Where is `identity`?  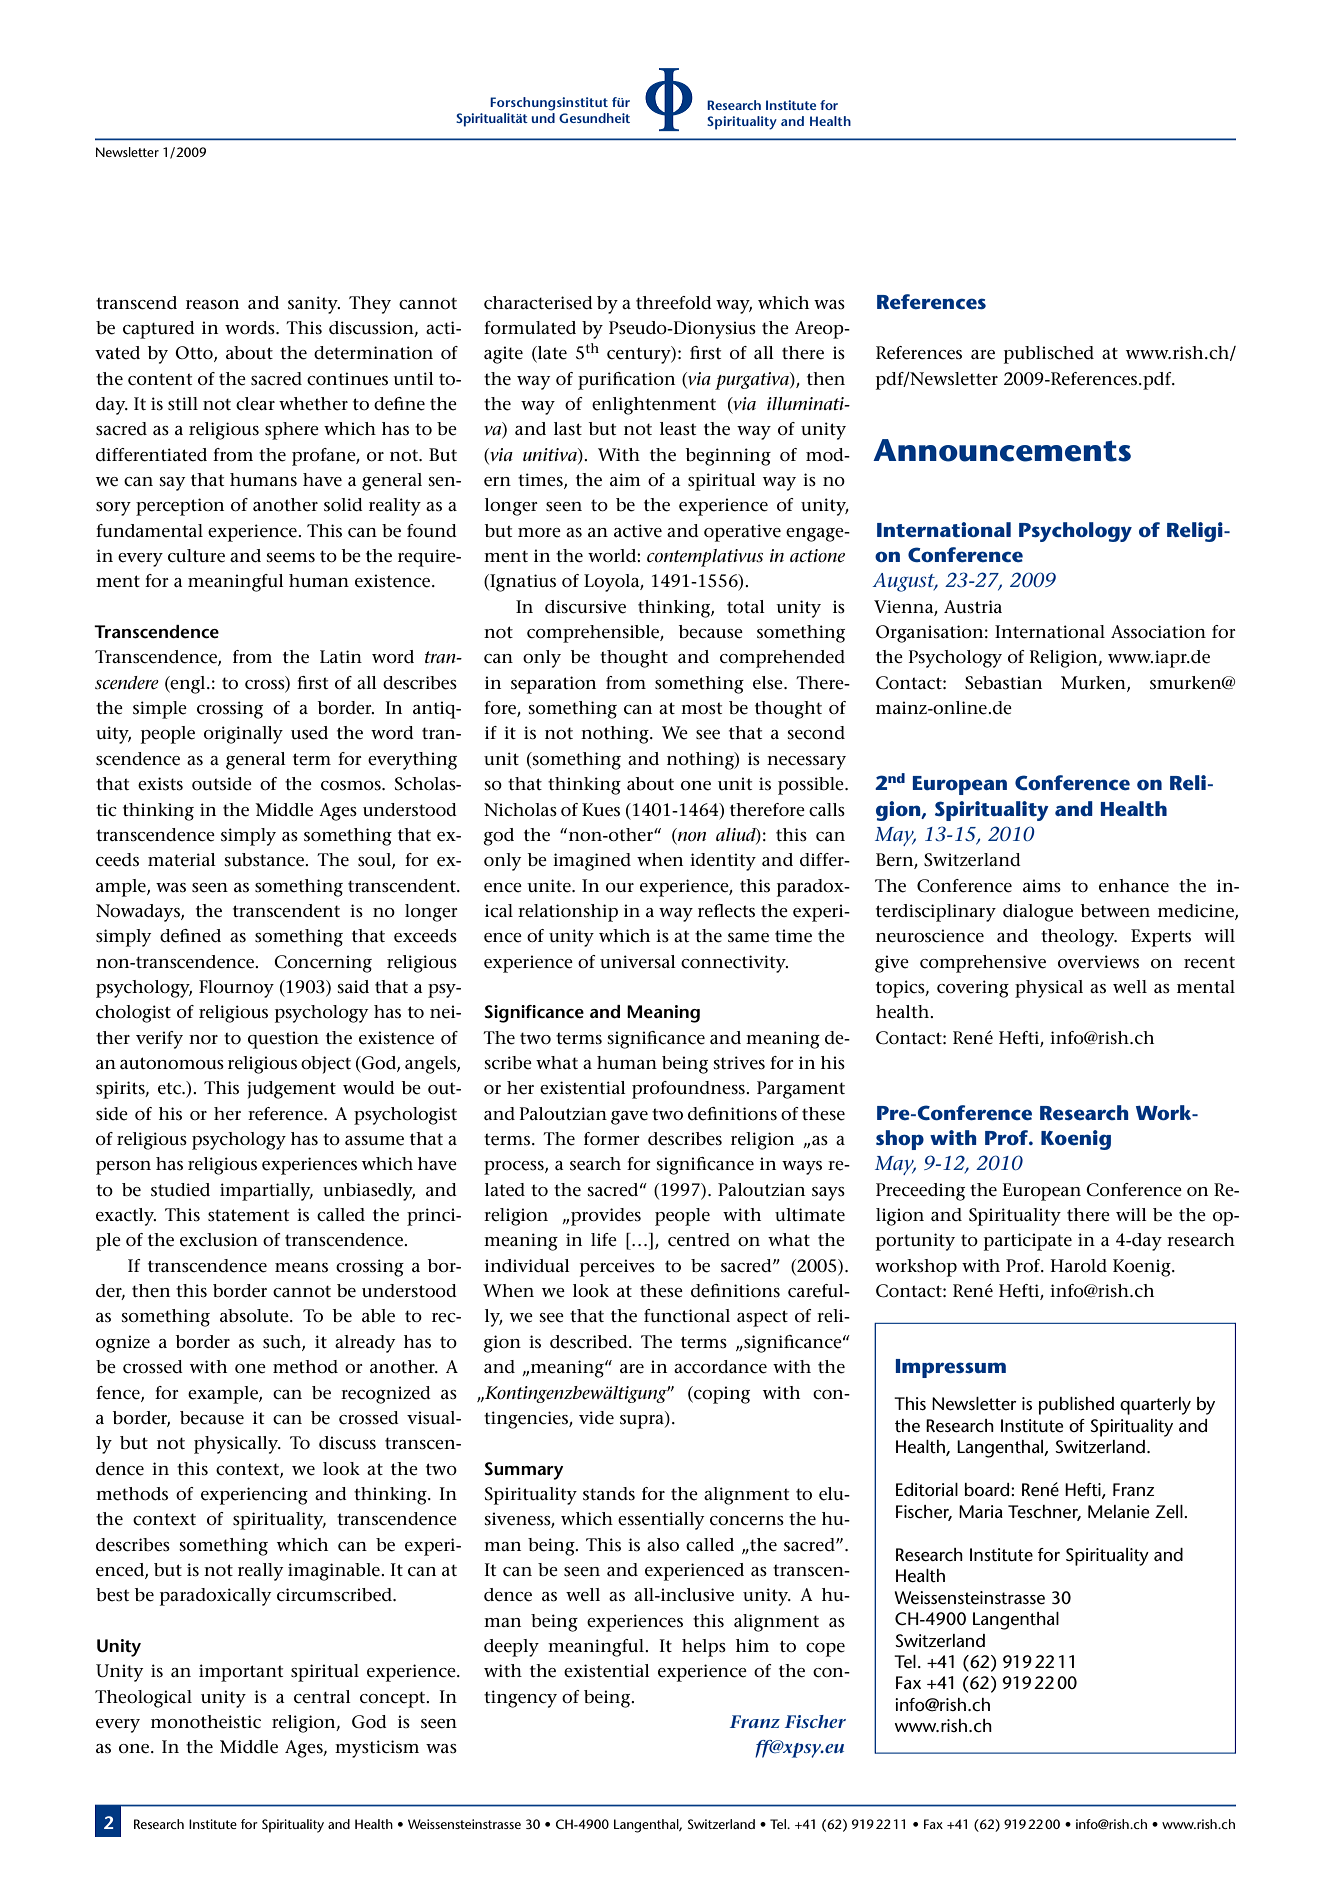
identity is located at coordinates (723, 862).
